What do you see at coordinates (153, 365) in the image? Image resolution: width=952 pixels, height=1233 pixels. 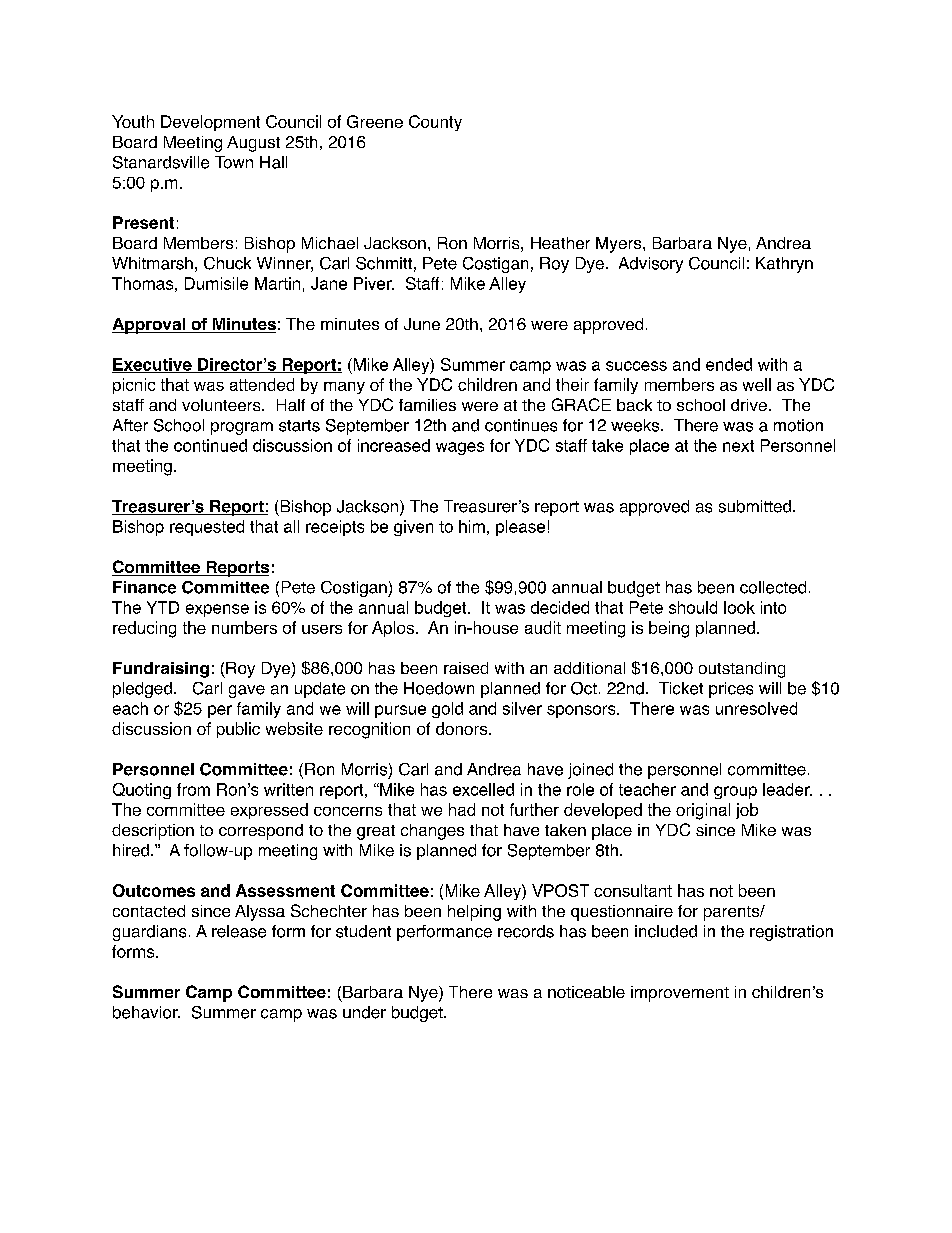 I see `Executive` at bounding box center [153, 365].
